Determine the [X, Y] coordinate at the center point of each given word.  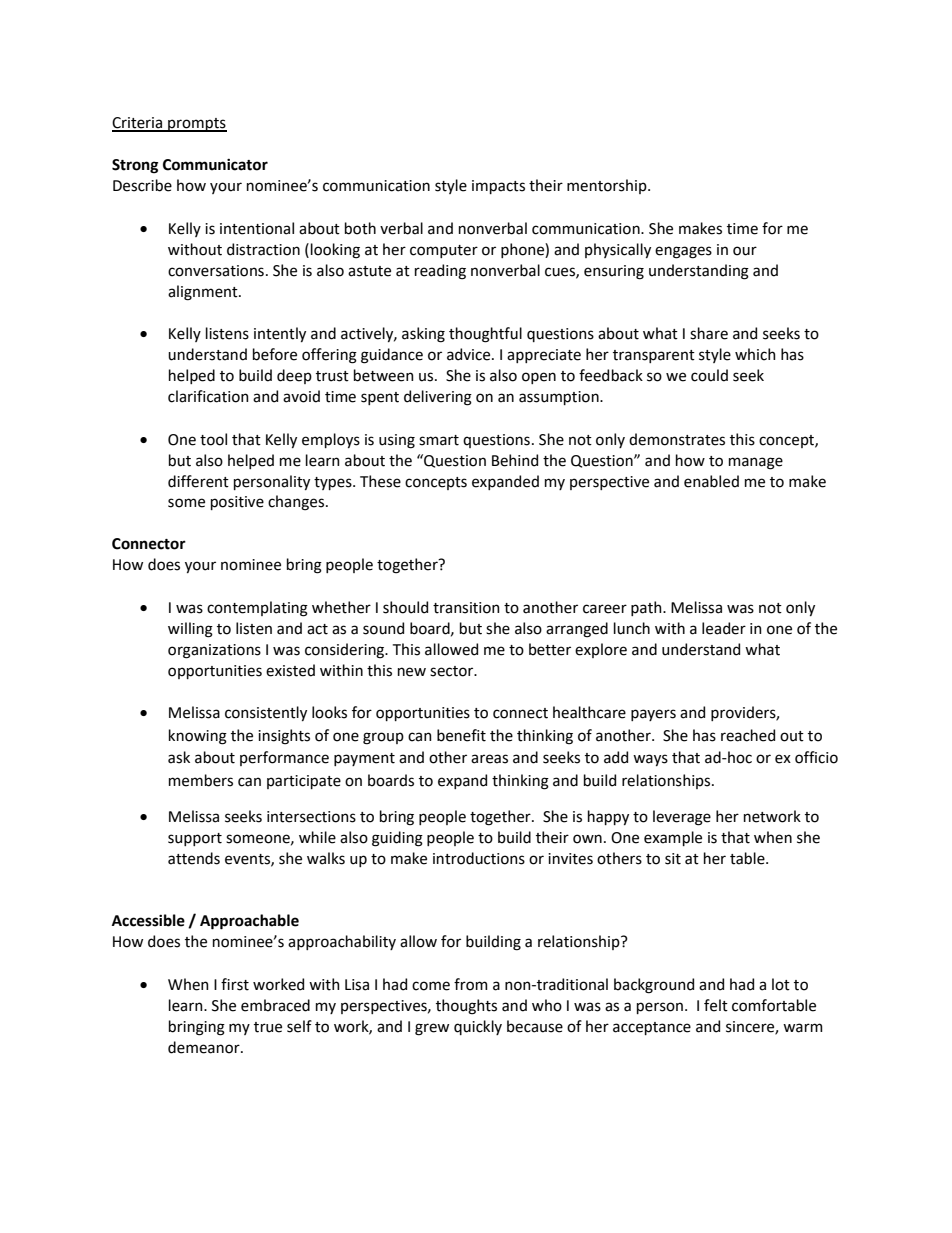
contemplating [257, 609]
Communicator [215, 165]
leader [724, 628]
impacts [498, 187]
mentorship [608, 186]
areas [489, 759]
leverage [682, 818]
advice [470, 354]
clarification [208, 396]
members [201, 780]
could [709, 375]
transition [466, 608]
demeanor [205, 1047]
